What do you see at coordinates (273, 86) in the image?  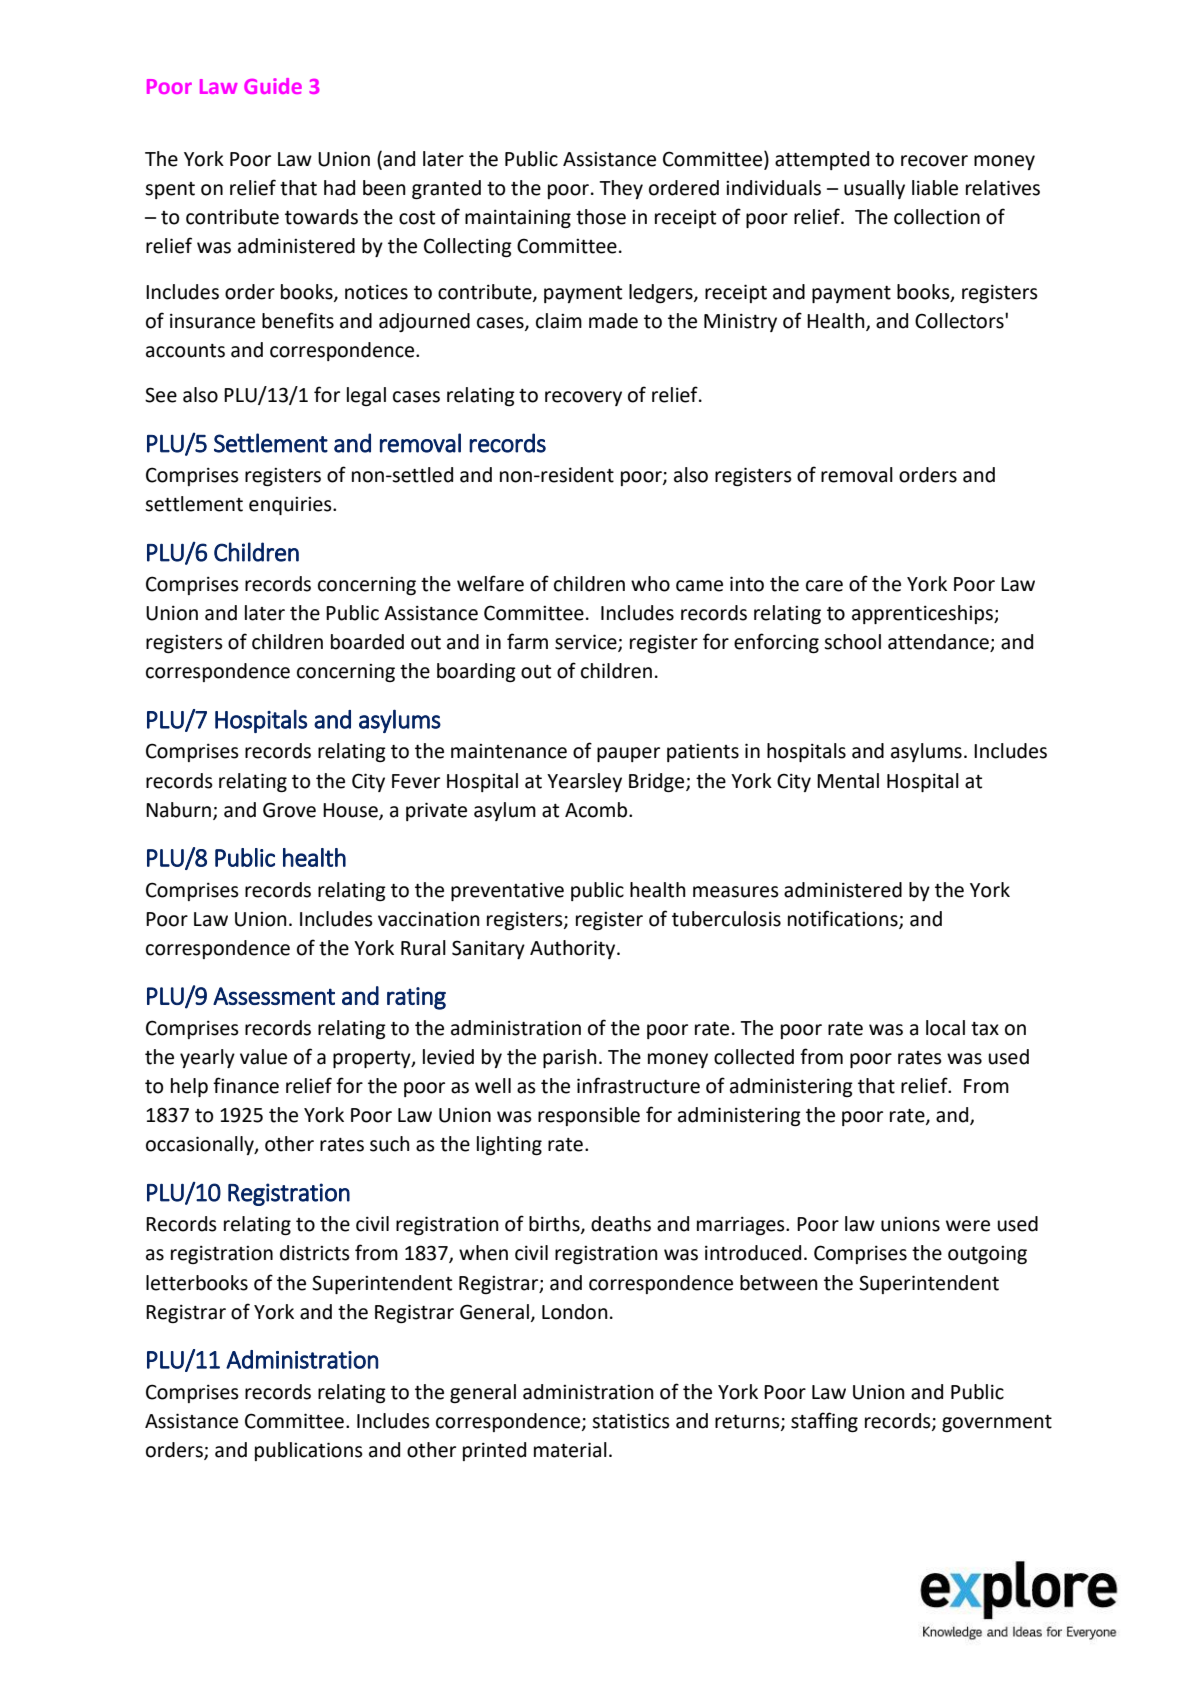 I see `Guide` at bounding box center [273, 86].
